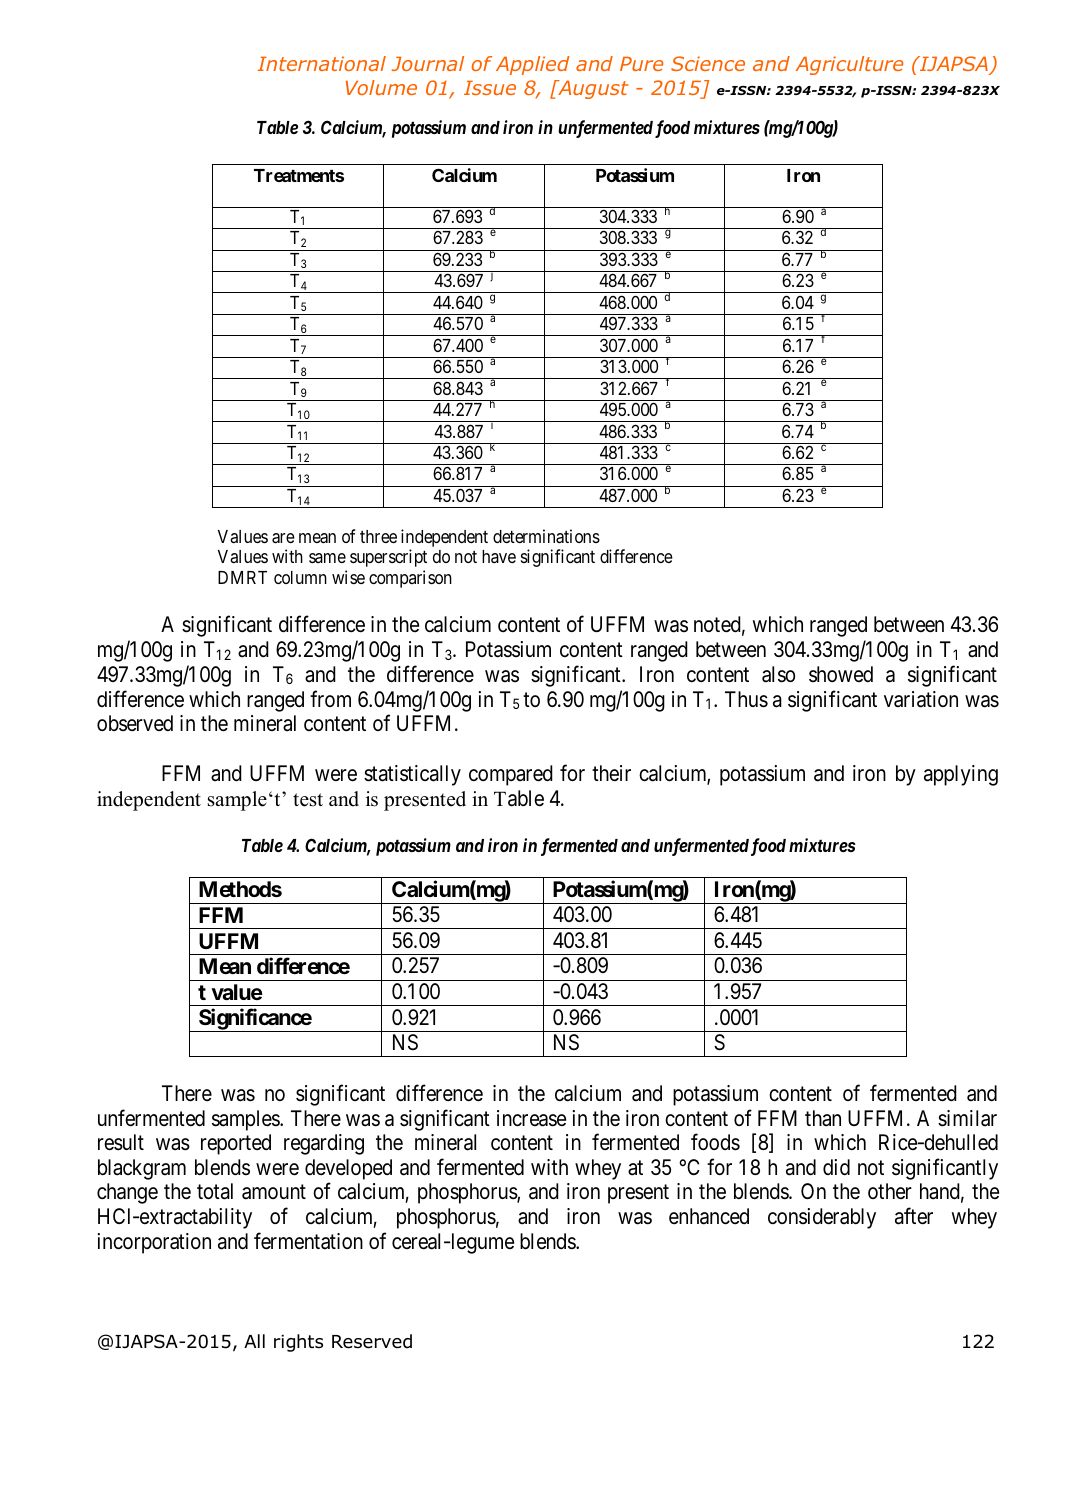  I want to click on Science, so click(708, 63).
